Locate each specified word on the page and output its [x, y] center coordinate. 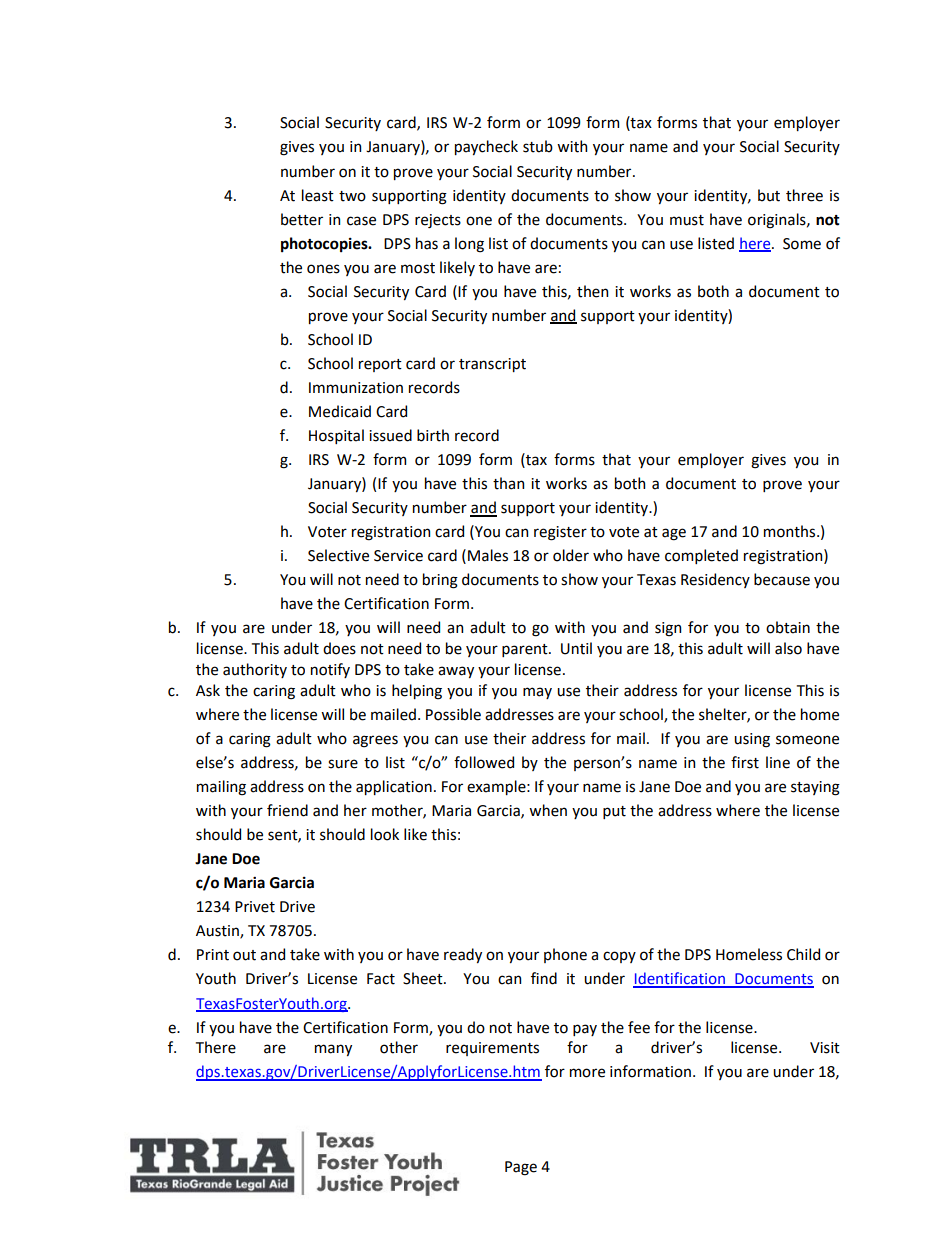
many [333, 1050]
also [788, 648]
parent [526, 650]
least [318, 195]
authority [255, 670]
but [769, 195]
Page [521, 1168]
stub [538, 146]
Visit [825, 1048]
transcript [492, 365]
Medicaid [340, 411]
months [791, 531]
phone [565, 955]
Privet [255, 907]
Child [803, 954]
